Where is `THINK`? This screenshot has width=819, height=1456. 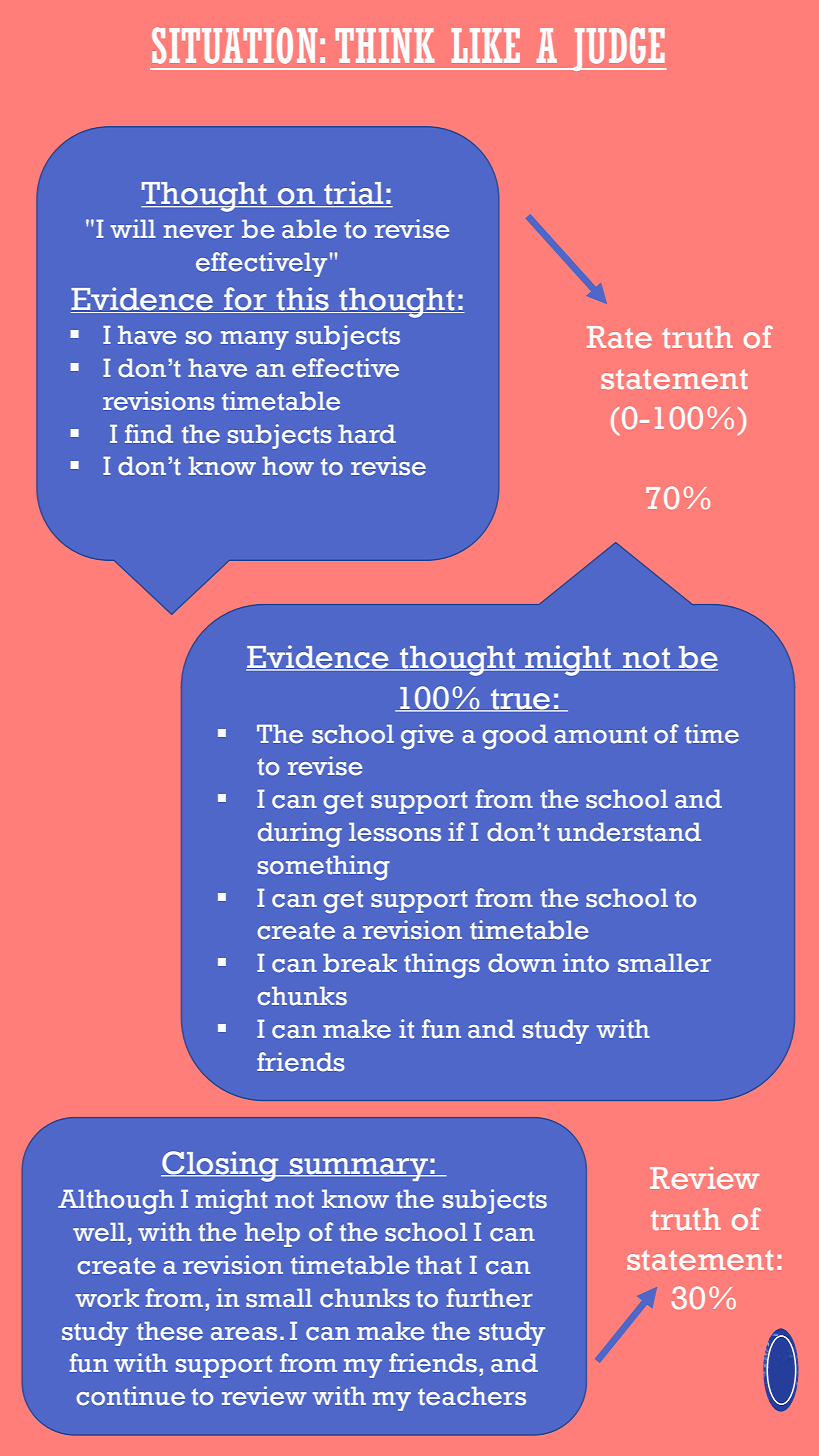 THINK is located at coordinates (384, 45).
